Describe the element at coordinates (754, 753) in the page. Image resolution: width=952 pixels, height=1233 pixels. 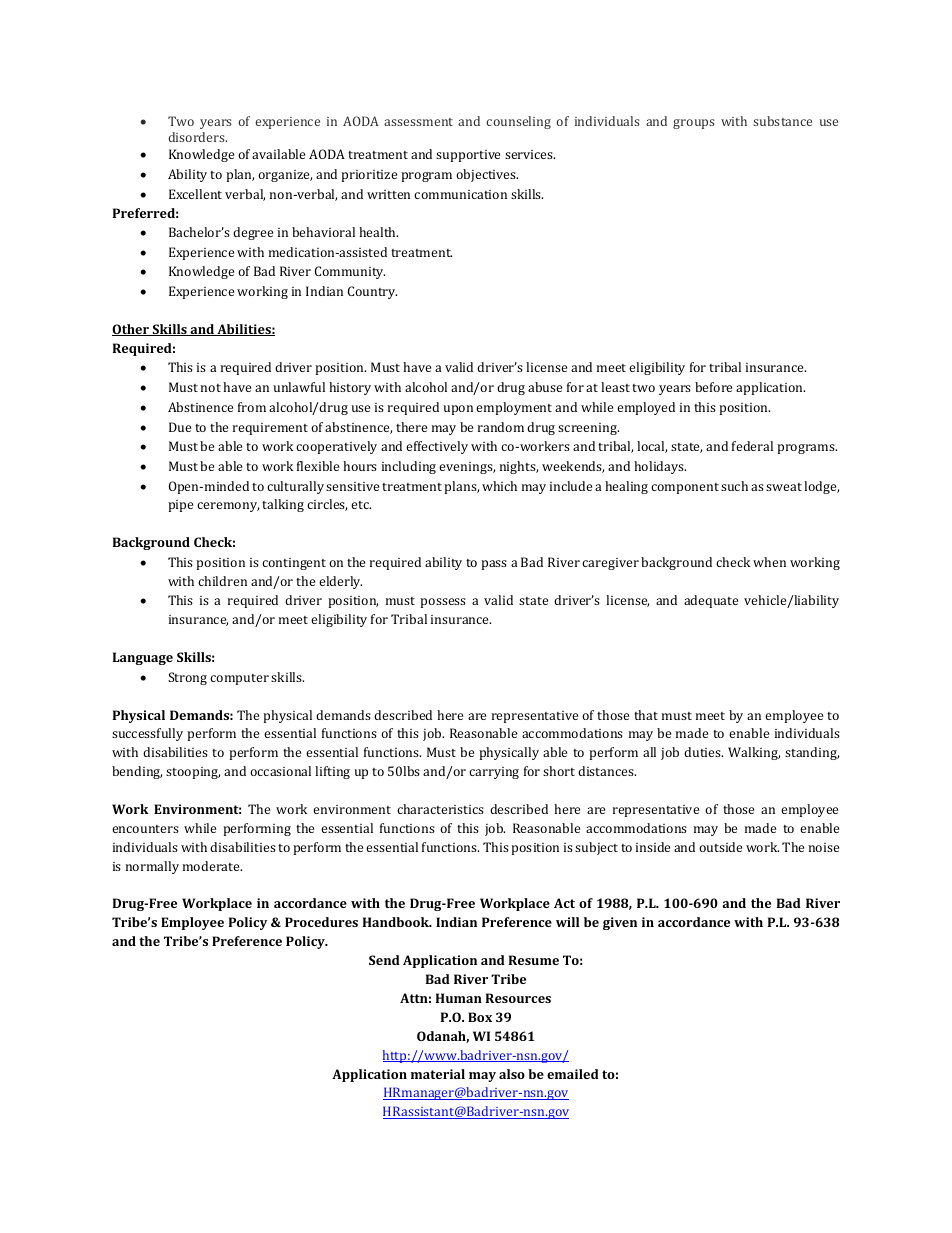
I see `Walking` at that location.
